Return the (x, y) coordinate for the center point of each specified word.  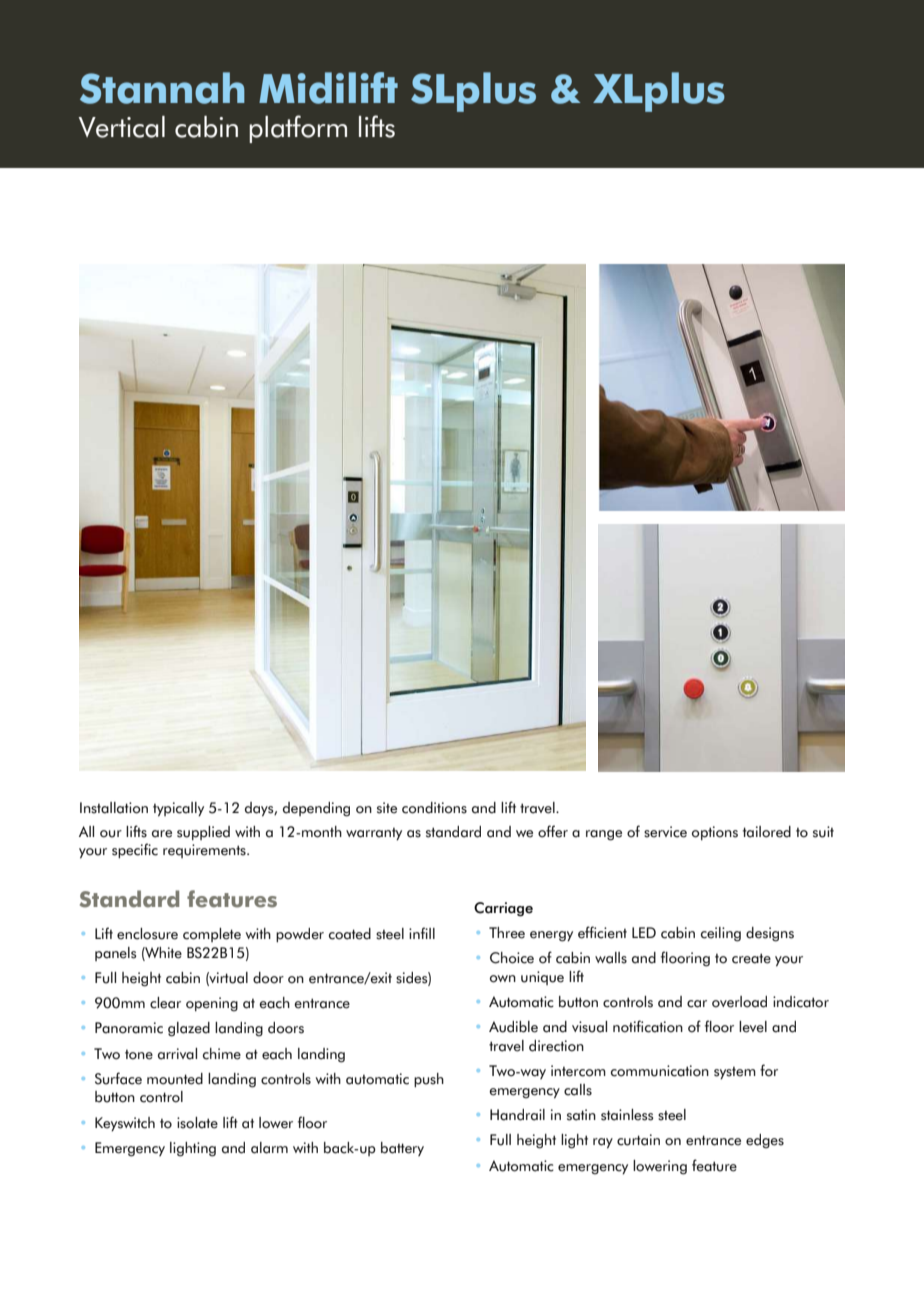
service (665, 832)
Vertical (122, 127)
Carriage (503, 909)
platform (298, 129)
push (429, 1080)
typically (178, 809)
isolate (197, 1123)
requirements (205, 851)
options (715, 833)
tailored (767, 832)
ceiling (721, 934)
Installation (114, 808)
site (387, 808)
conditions (434, 808)
